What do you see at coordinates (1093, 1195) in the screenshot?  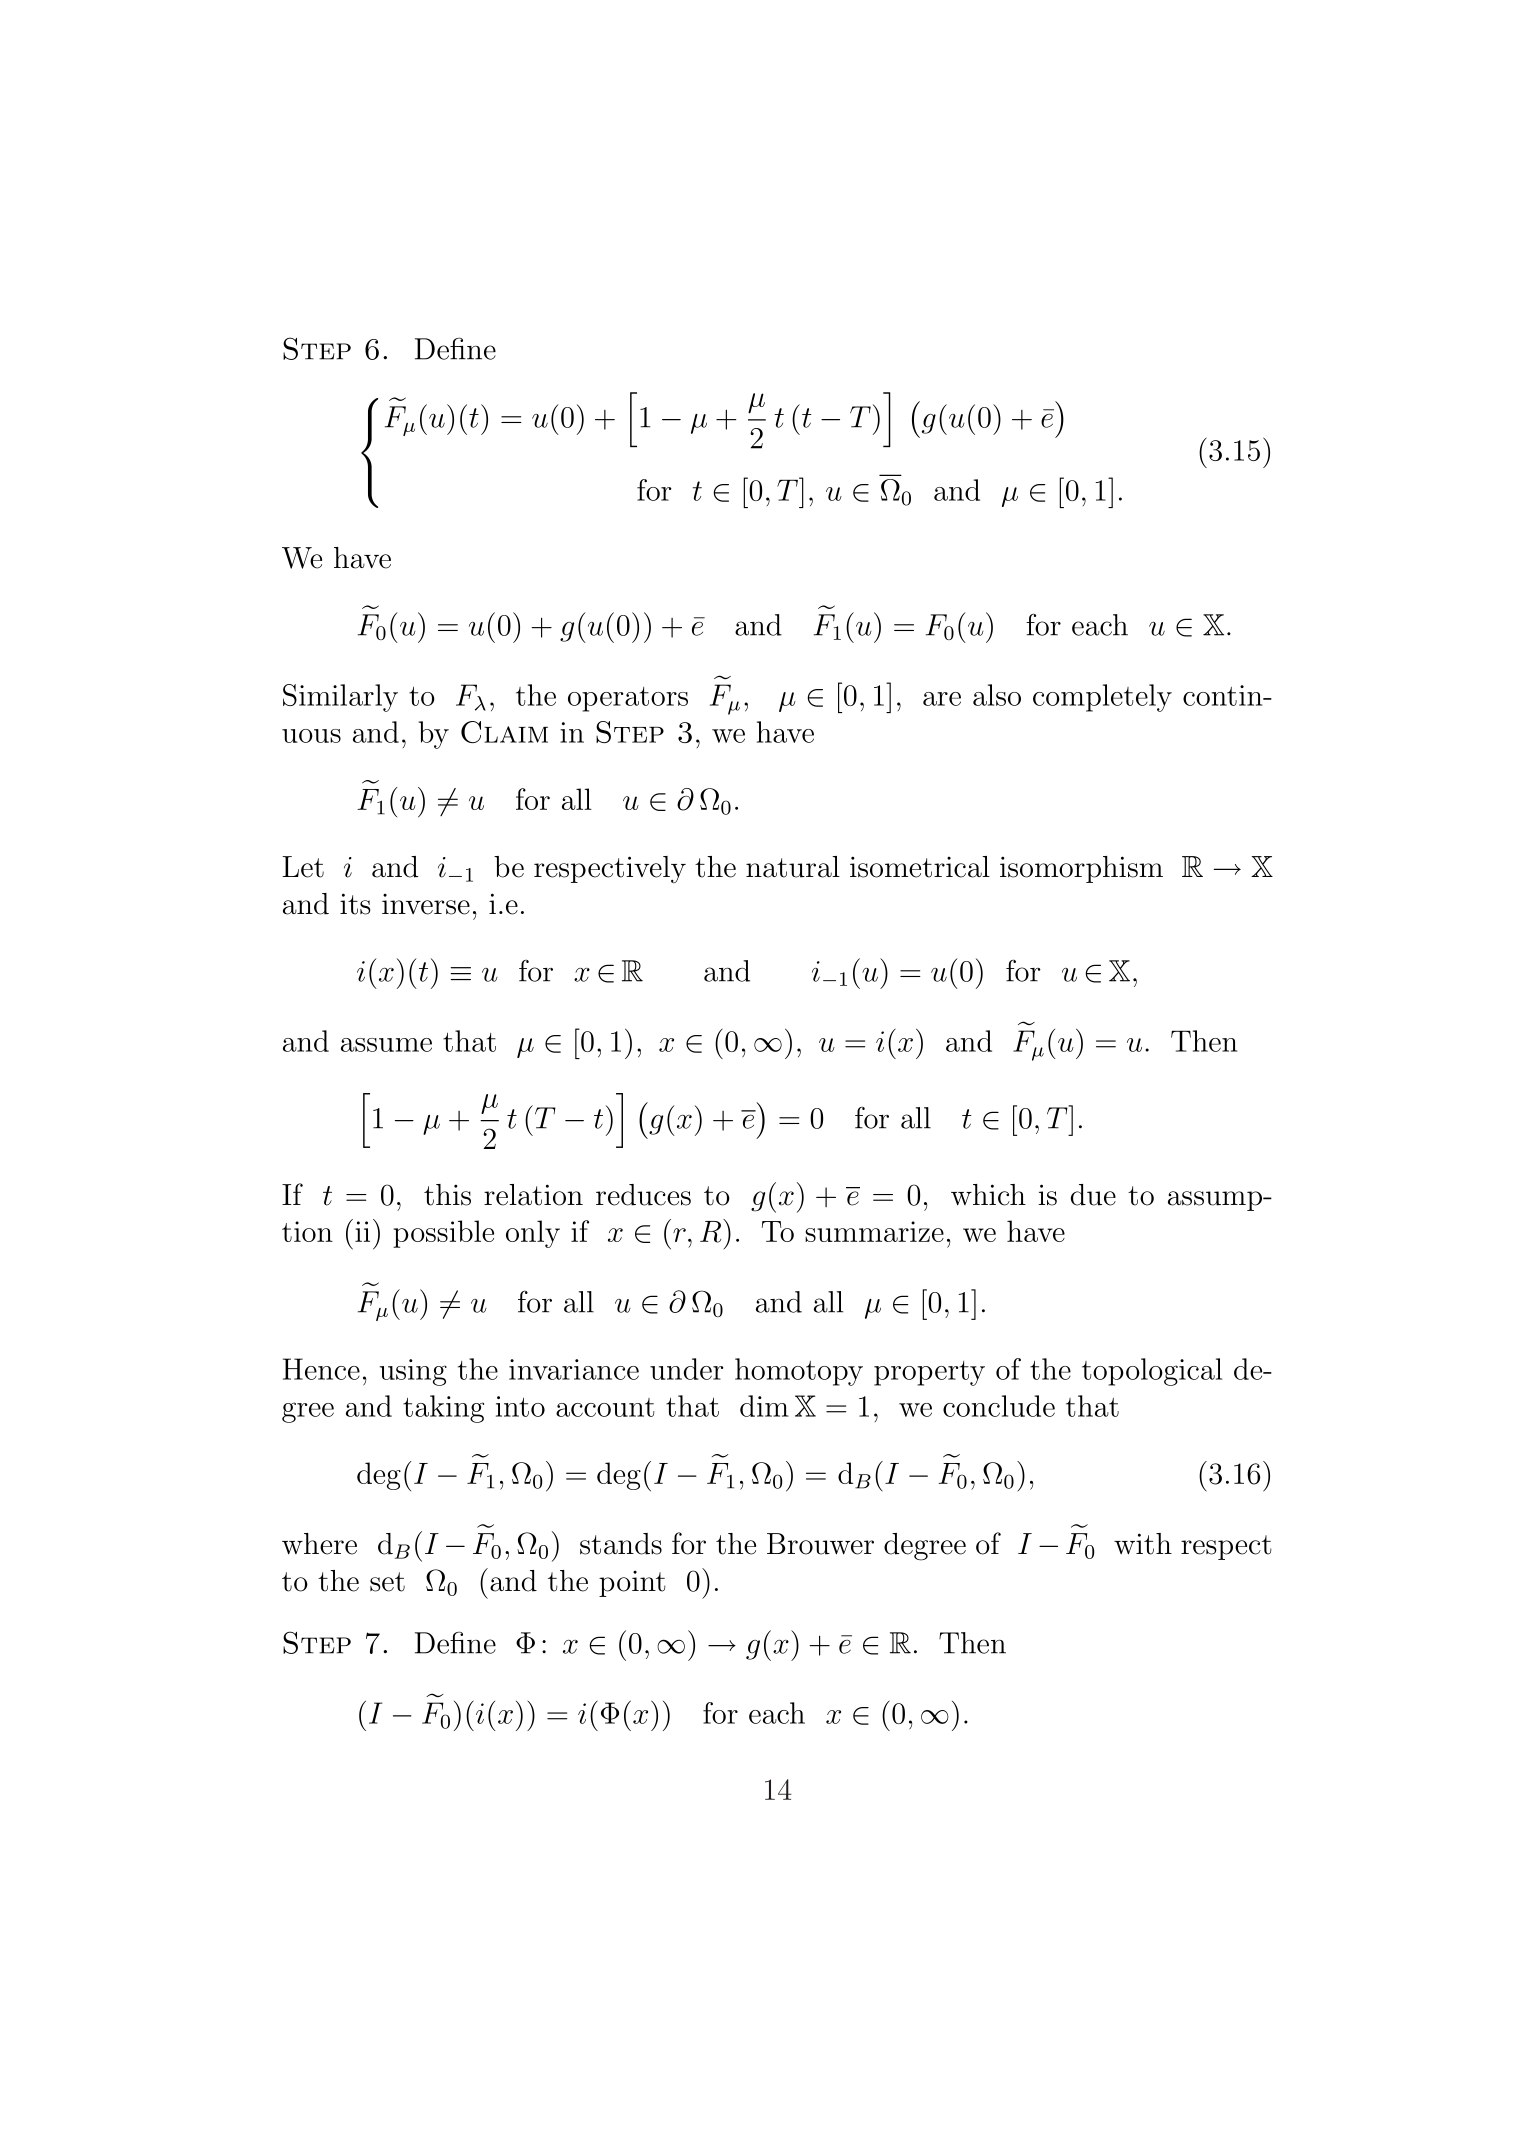 I see `due` at bounding box center [1093, 1195].
